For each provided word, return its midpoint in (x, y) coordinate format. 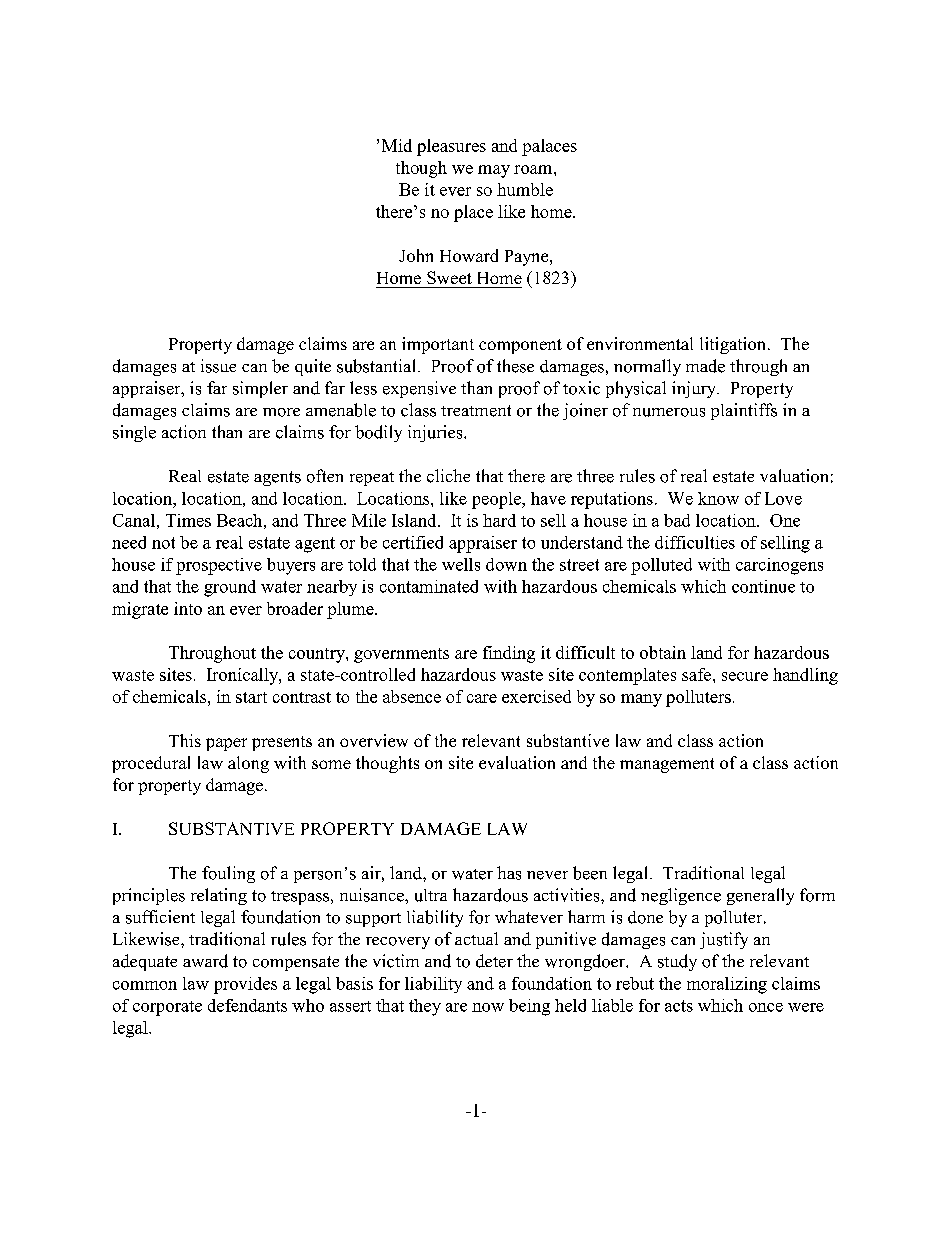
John (416, 255)
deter (494, 961)
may (494, 171)
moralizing (727, 985)
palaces (549, 147)
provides (245, 985)
